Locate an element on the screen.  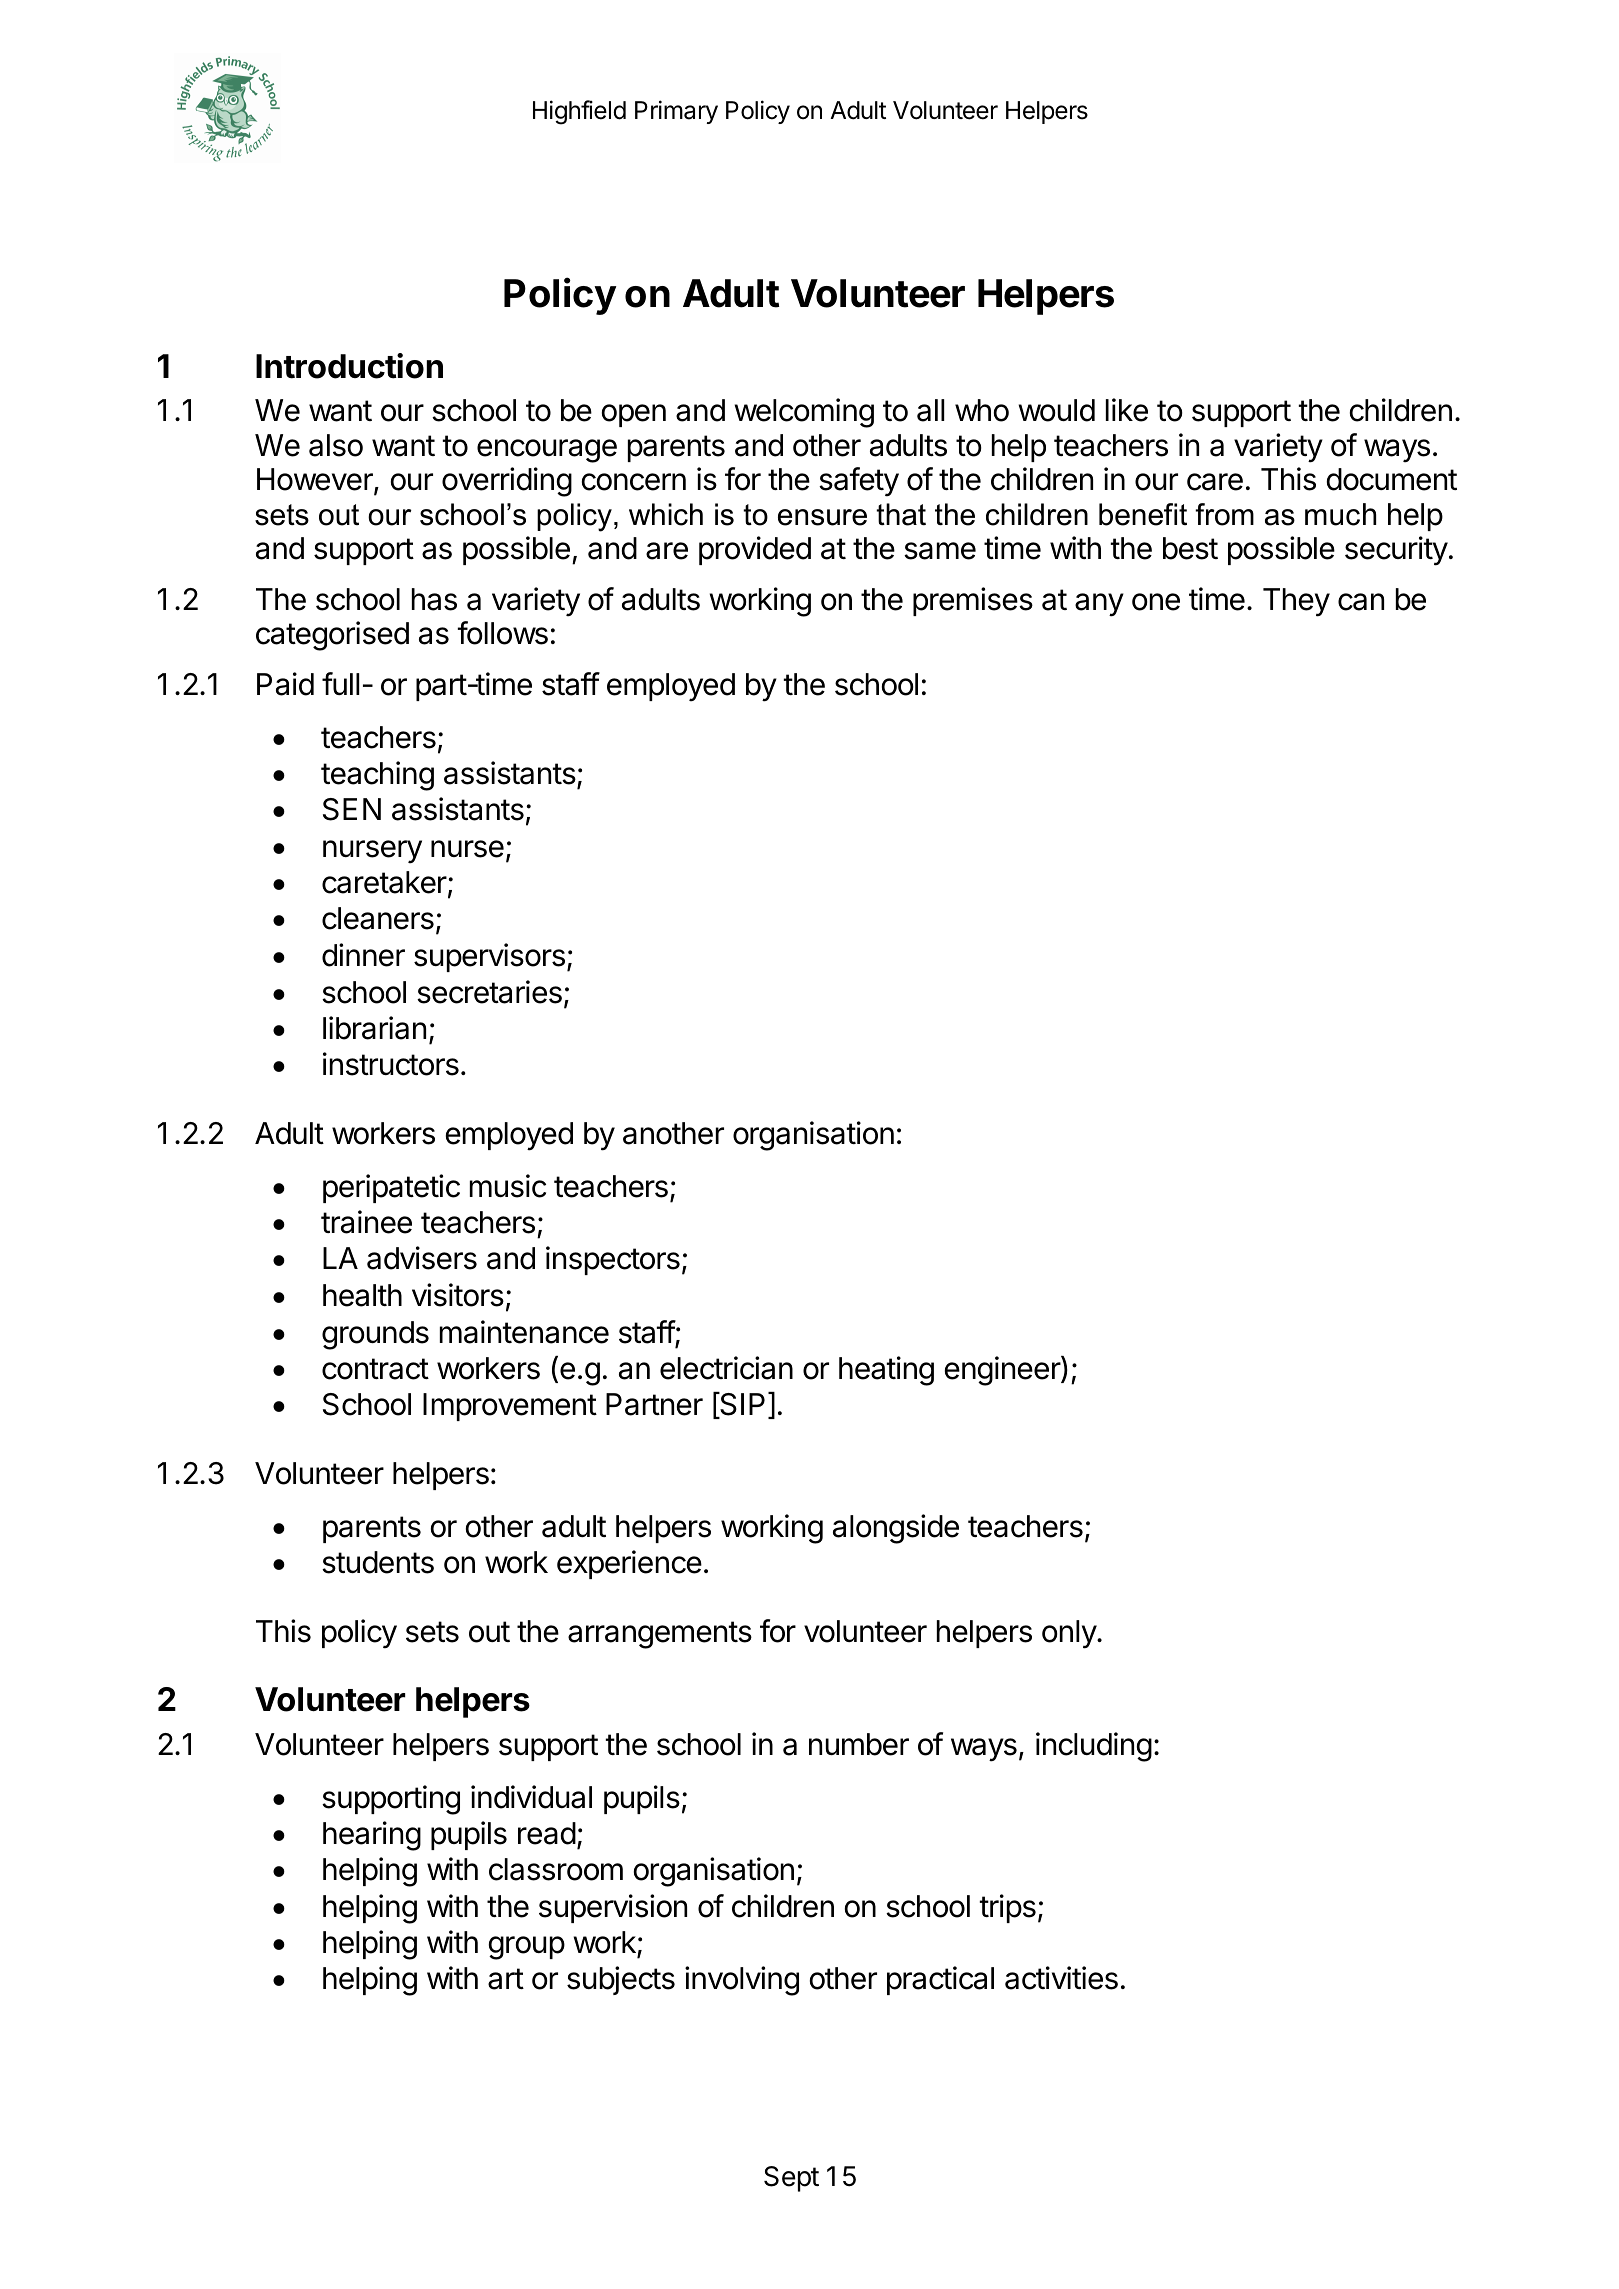
like is located at coordinates (1127, 410).
